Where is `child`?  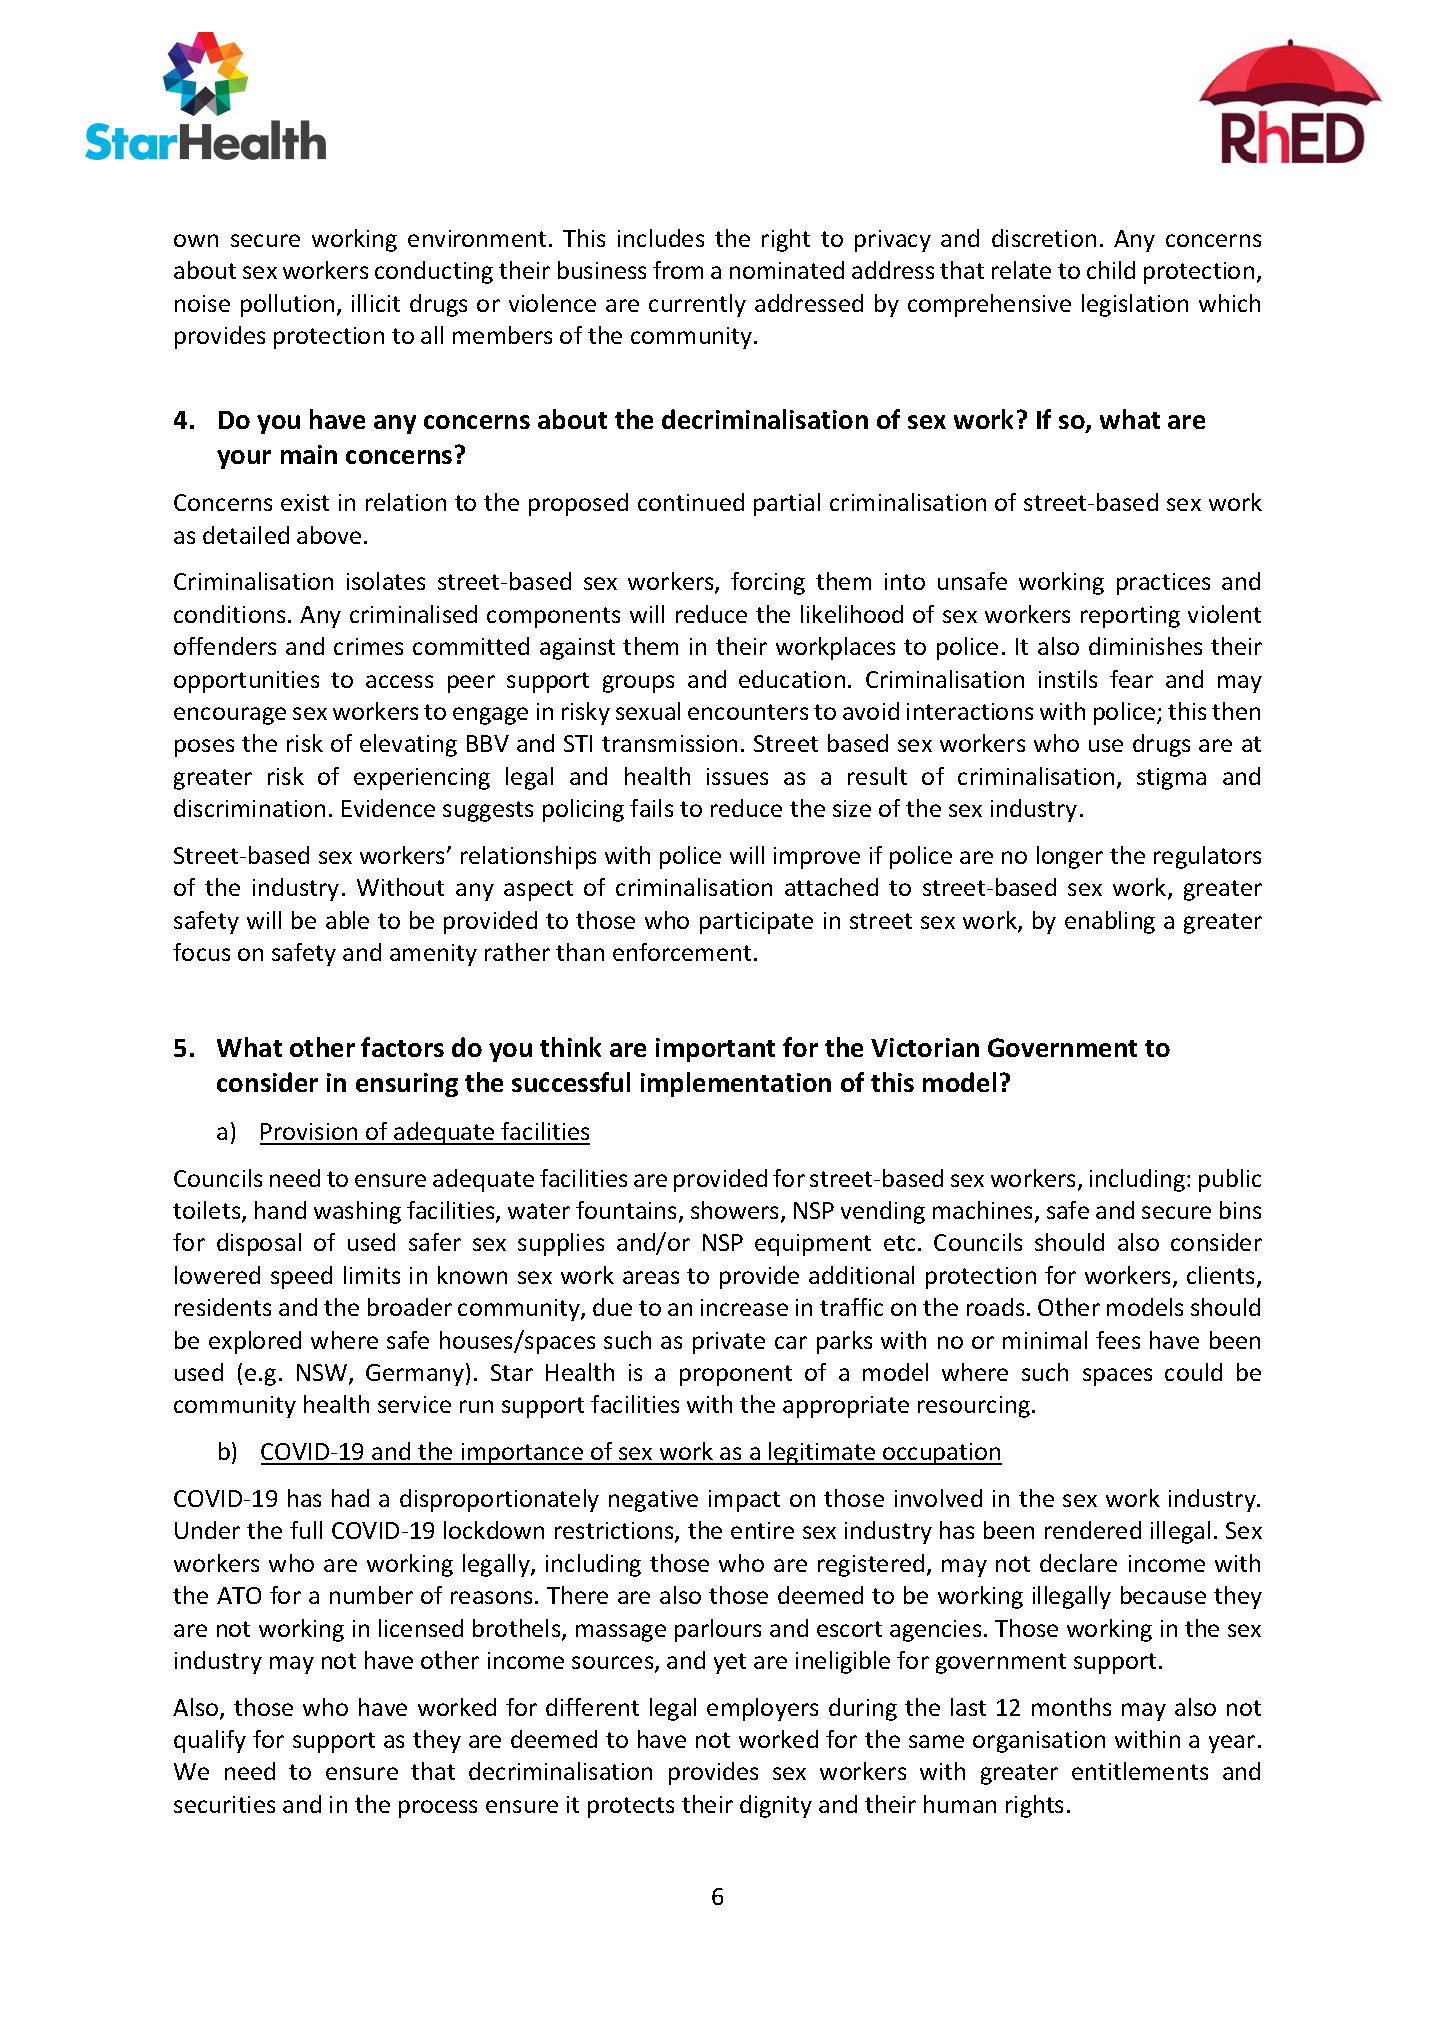
child is located at coordinates (1111, 270).
